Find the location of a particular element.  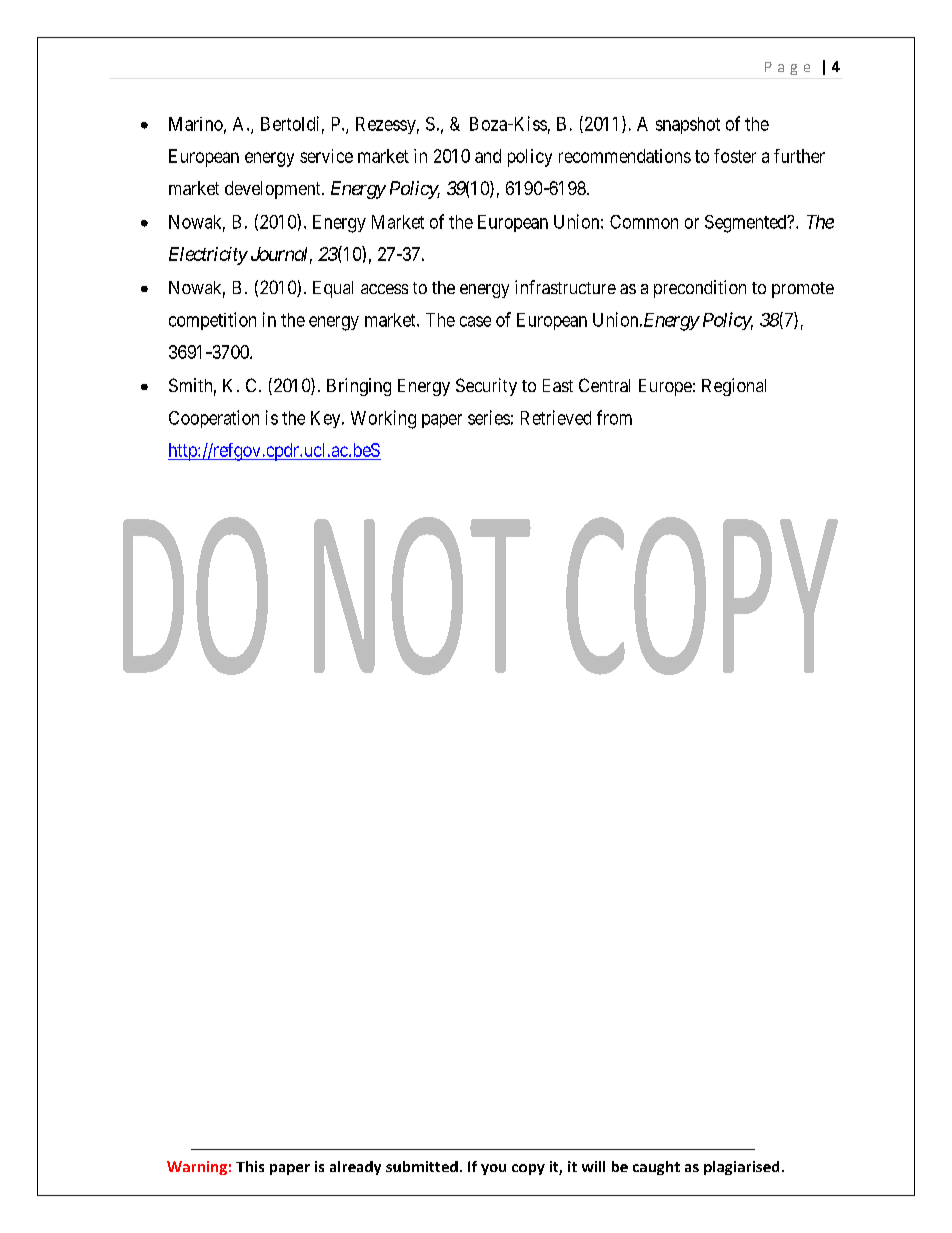

development is located at coordinates (274, 190).
